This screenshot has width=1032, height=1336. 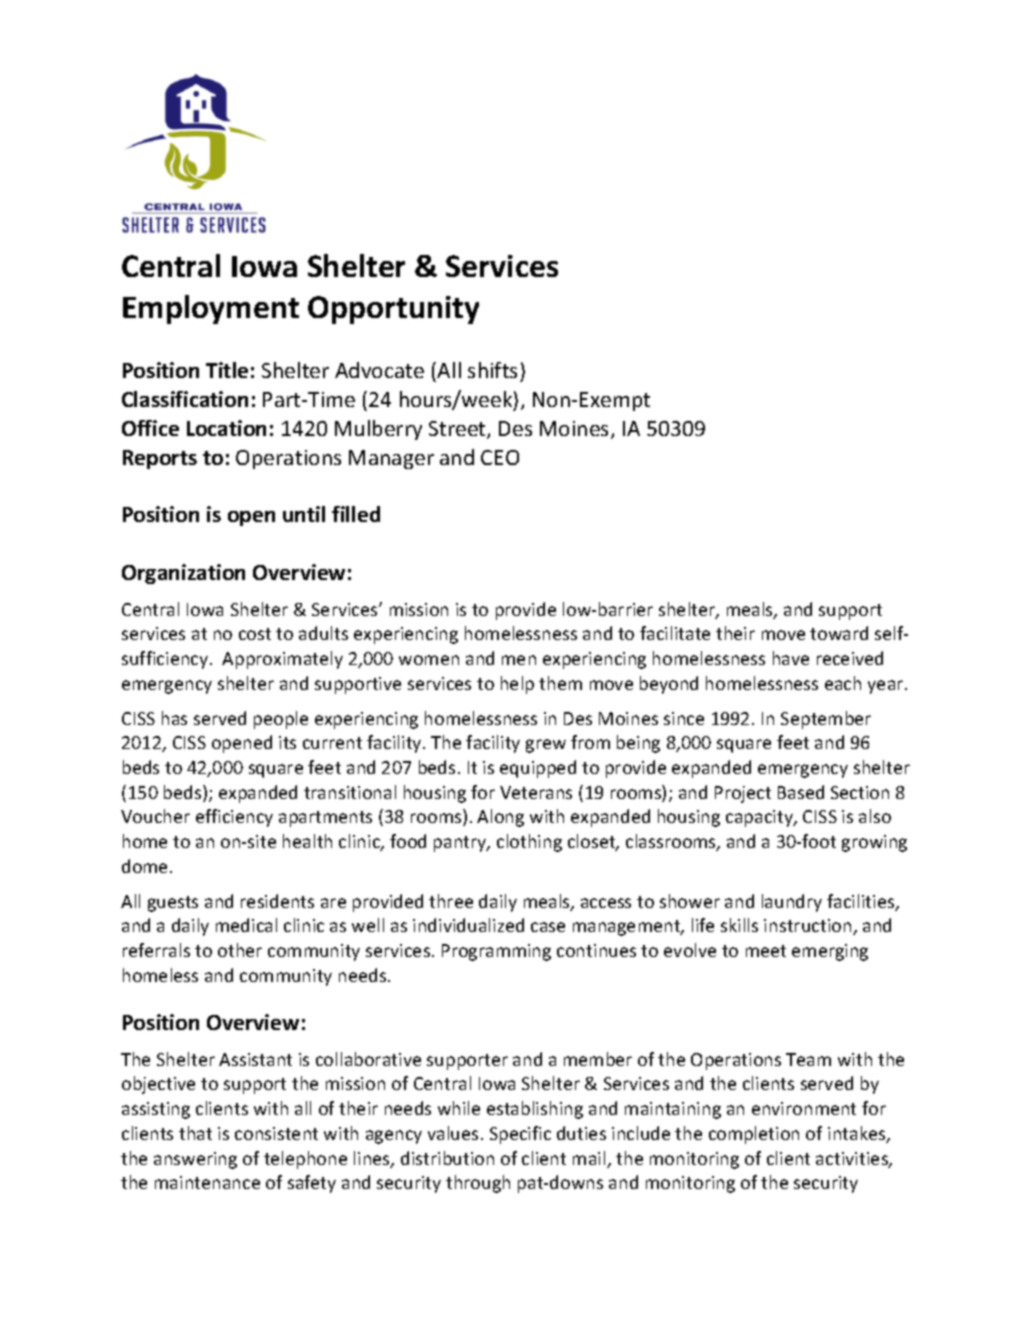 What do you see at coordinates (287, 742) in the screenshot?
I see `its` at bounding box center [287, 742].
